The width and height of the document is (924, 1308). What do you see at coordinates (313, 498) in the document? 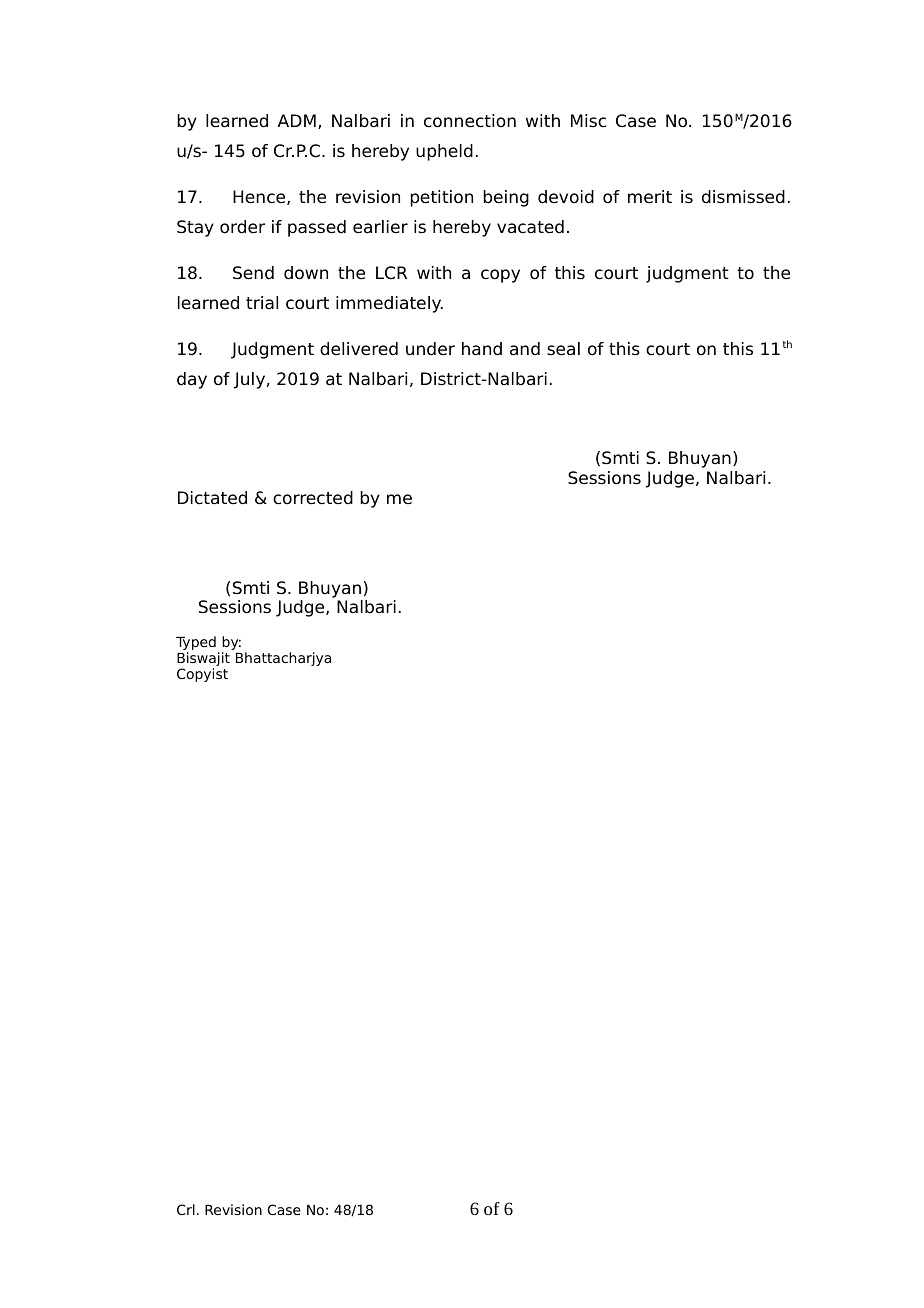
I see `corrected` at bounding box center [313, 498].
